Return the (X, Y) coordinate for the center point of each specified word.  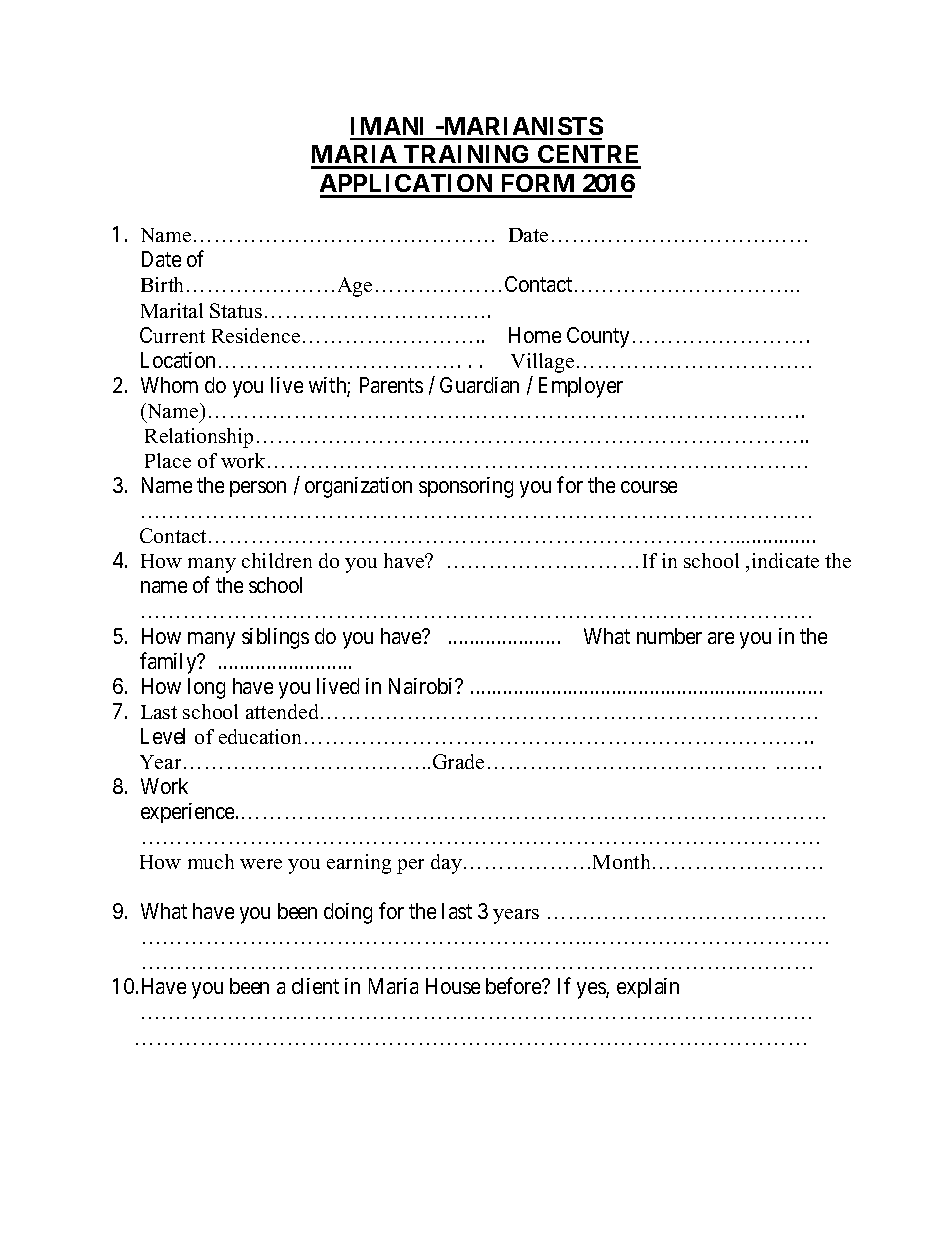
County (598, 337)
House (453, 986)
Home (535, 335)
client (315, 986)
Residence (256, 335)
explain (648, 988)
